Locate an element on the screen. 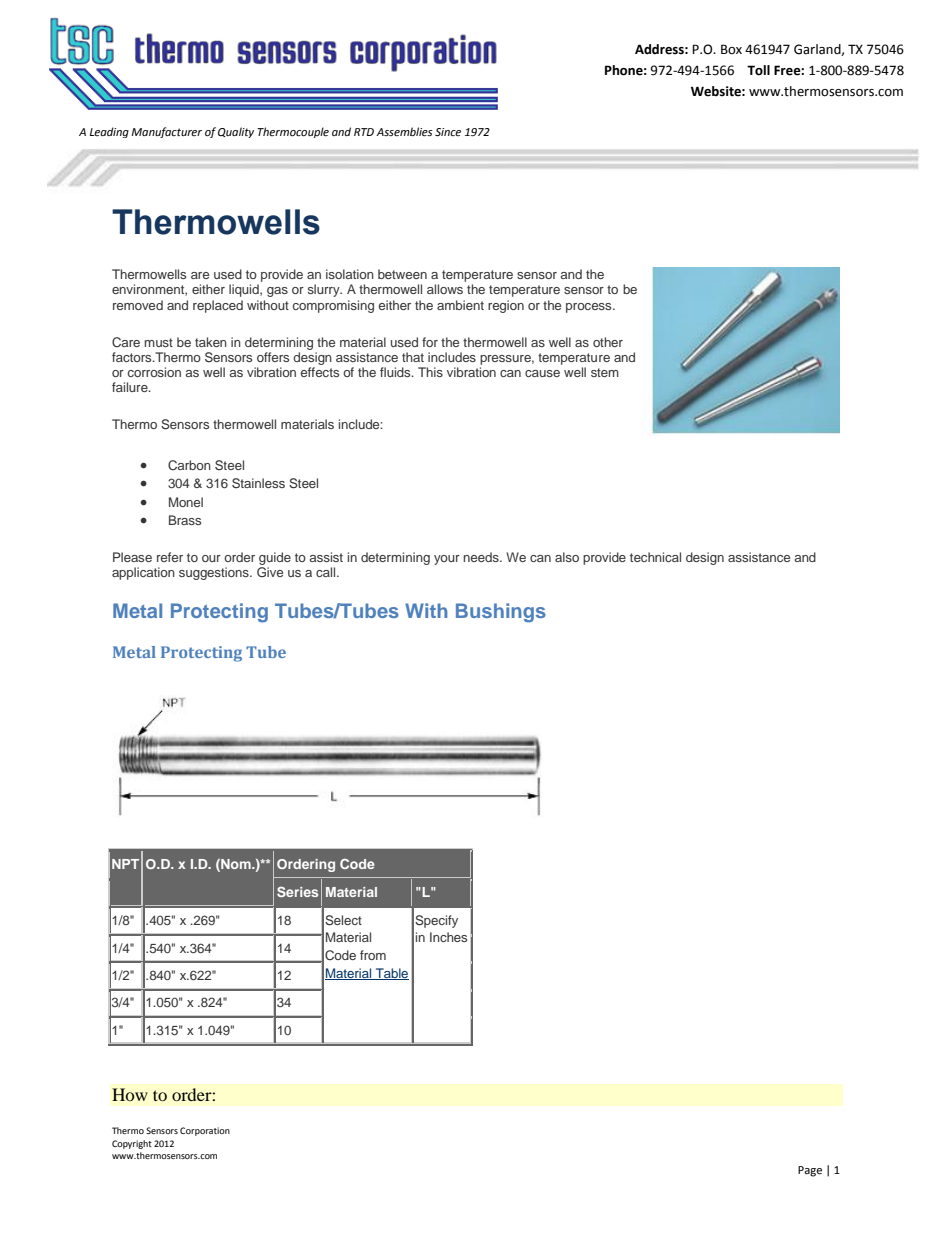  Toll is located at coordinates (758, 70).
